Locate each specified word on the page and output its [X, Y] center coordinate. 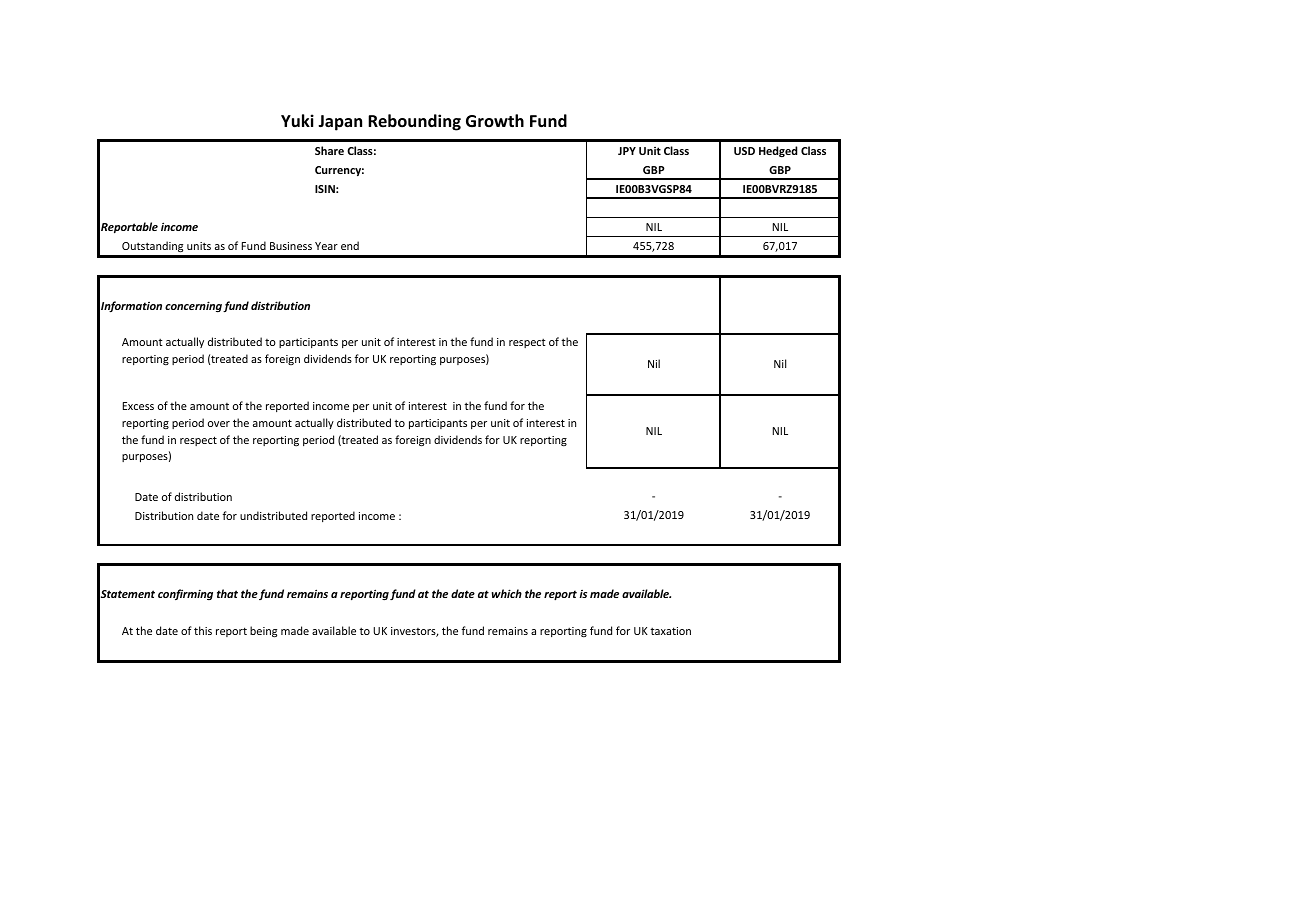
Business [291, 246]
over [219, 424]
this [203, 630]
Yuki [297, 120]
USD [744, 151]
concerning [193, 307]
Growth [495, 120]
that [227, 593]
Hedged [778, 151]
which [507, 593]
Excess [138, 406]
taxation [670, 631]
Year [326, 246]
